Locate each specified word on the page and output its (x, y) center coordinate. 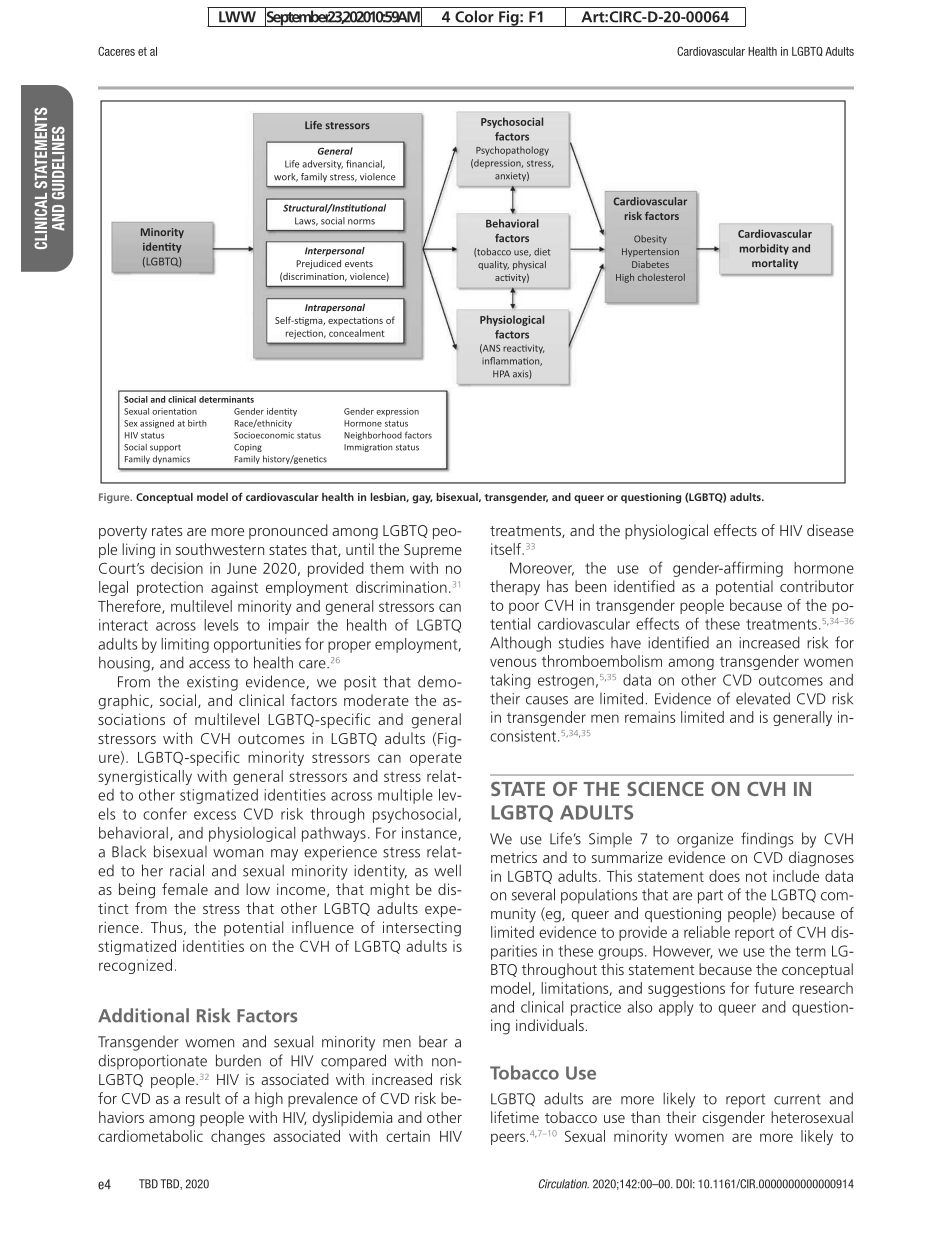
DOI (685, 1184)
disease (830, 530)
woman (238, 853)
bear (433, 1041)
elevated (763, 698)
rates (167, 531)
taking (510, 681)
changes (238, 1137)
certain (408, 1136)
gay (422, 499)
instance (429, 833)
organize (705, 840)
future (774, 988)
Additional (143, 1015)
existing (212, 683)
